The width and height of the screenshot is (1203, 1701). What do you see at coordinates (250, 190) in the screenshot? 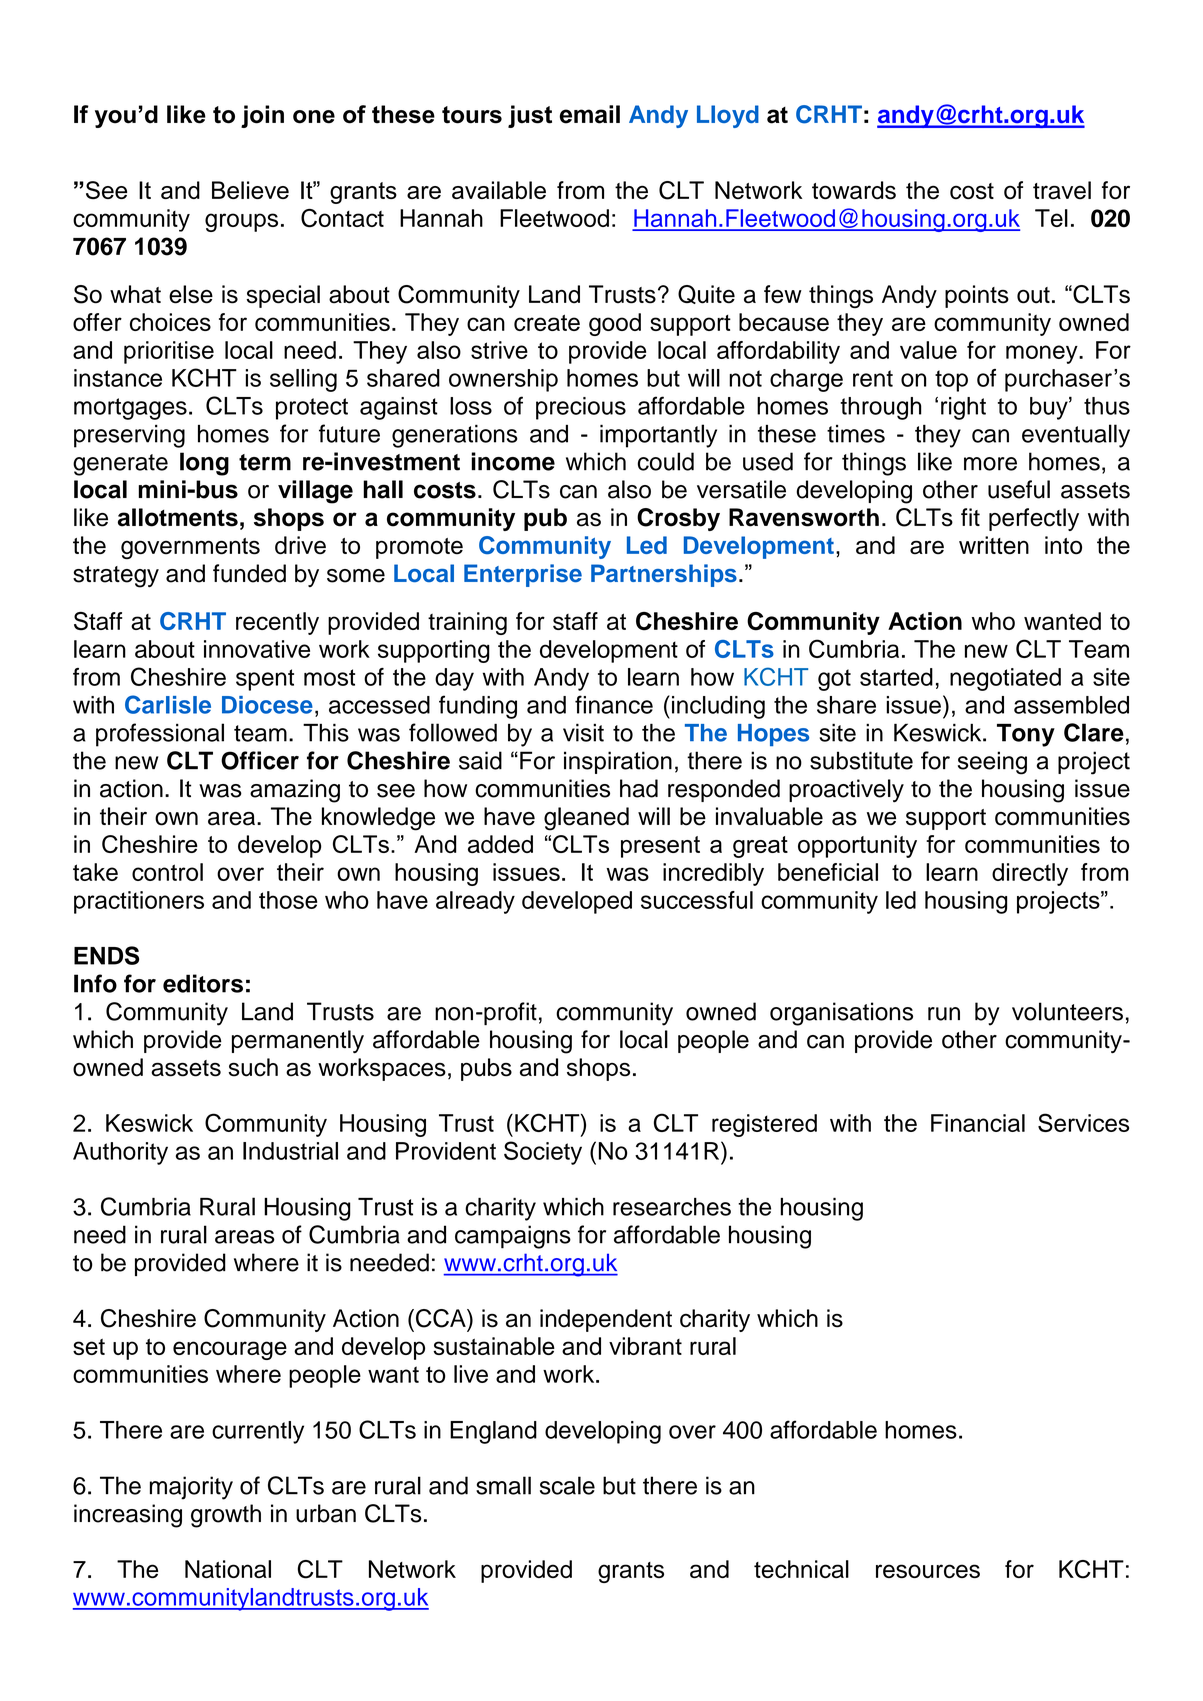
I see `Believe` at bounding box center [250, 190].
